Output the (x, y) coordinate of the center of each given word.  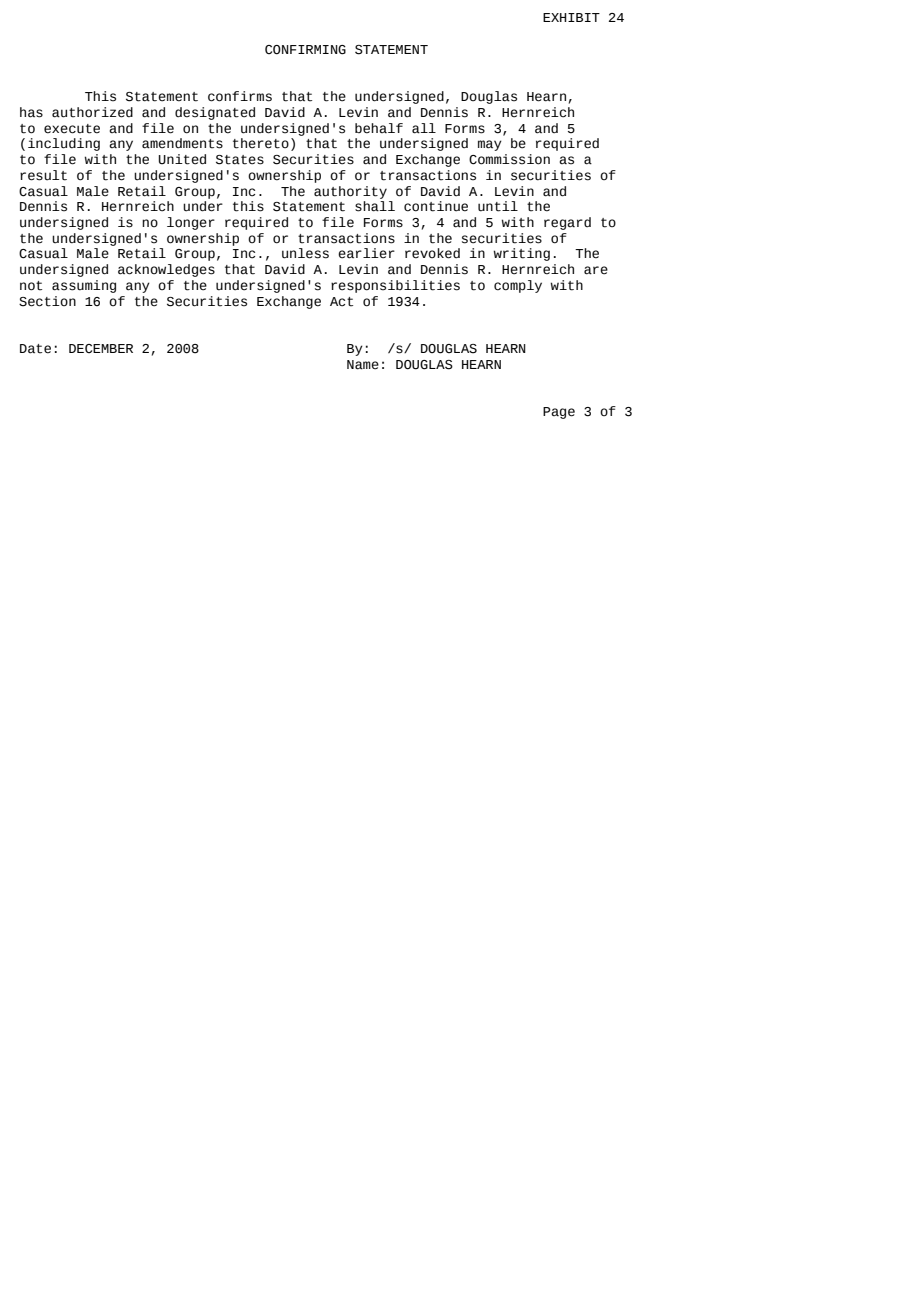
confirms (240, 96)
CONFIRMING (305, 50)
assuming (84, 286)
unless (305, 253)
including (64, 144)
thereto (261, 143)
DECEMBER (101, 348)
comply (518, 286)
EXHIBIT (571, 17)
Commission (509, 159)
